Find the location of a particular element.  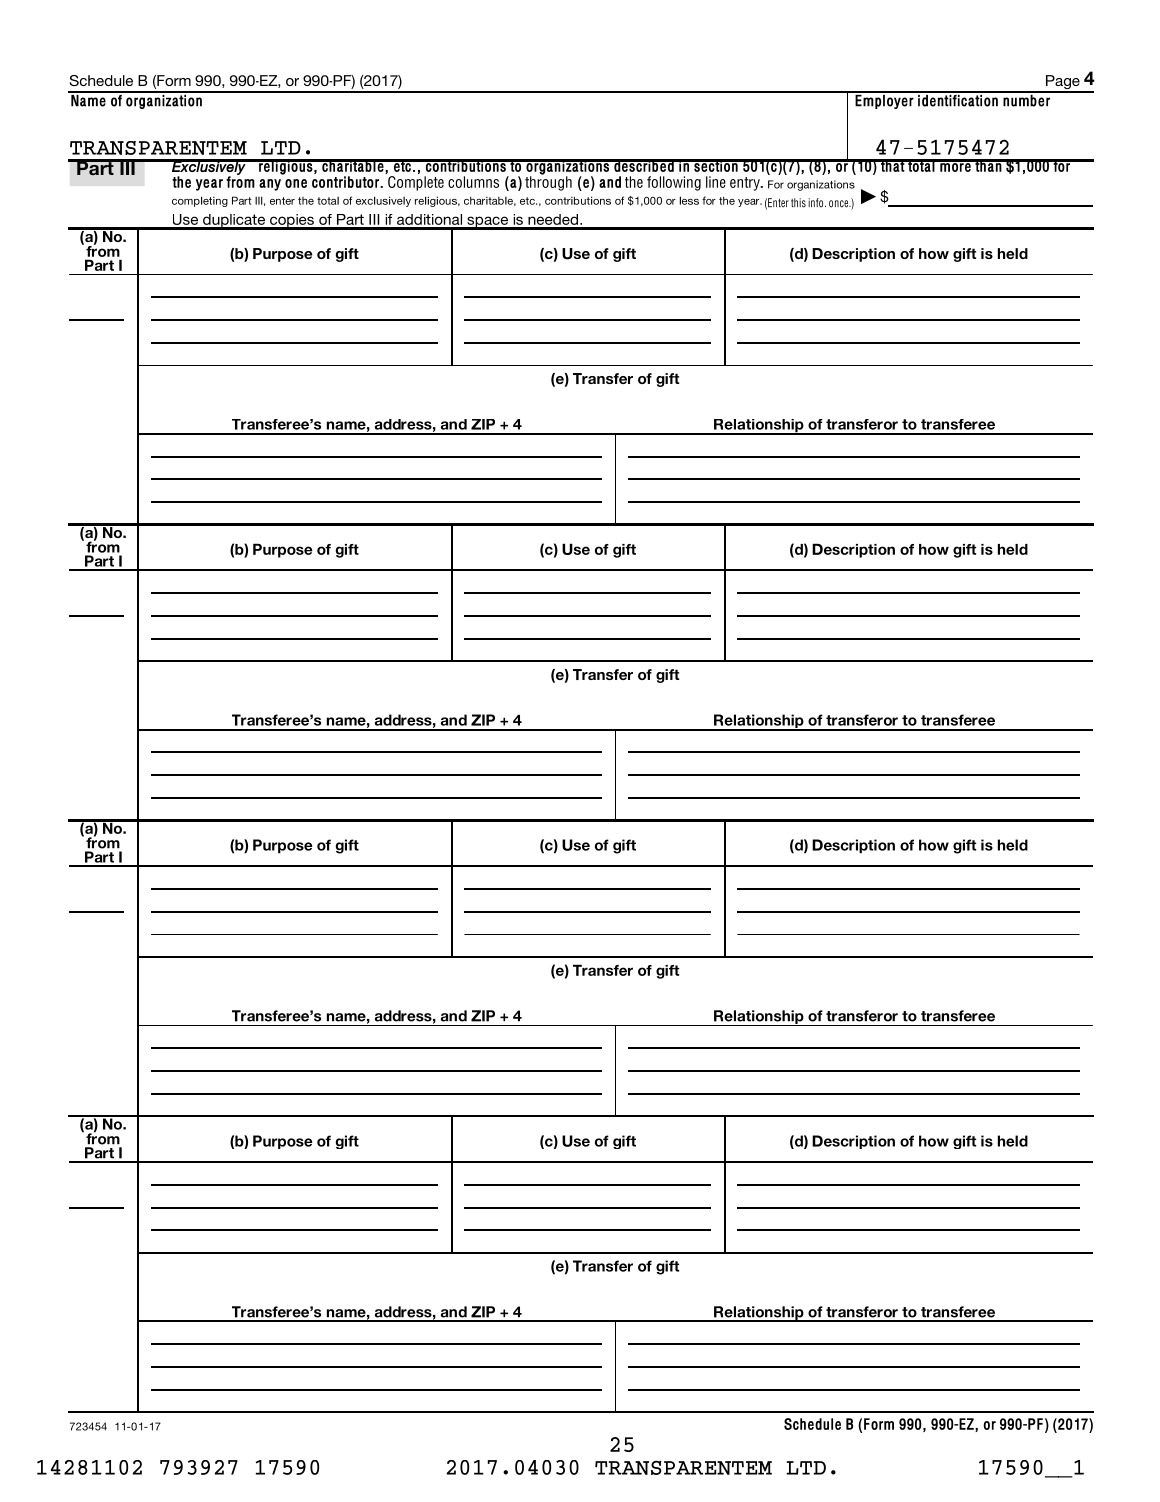

through is located at coordinates (548, 182).
